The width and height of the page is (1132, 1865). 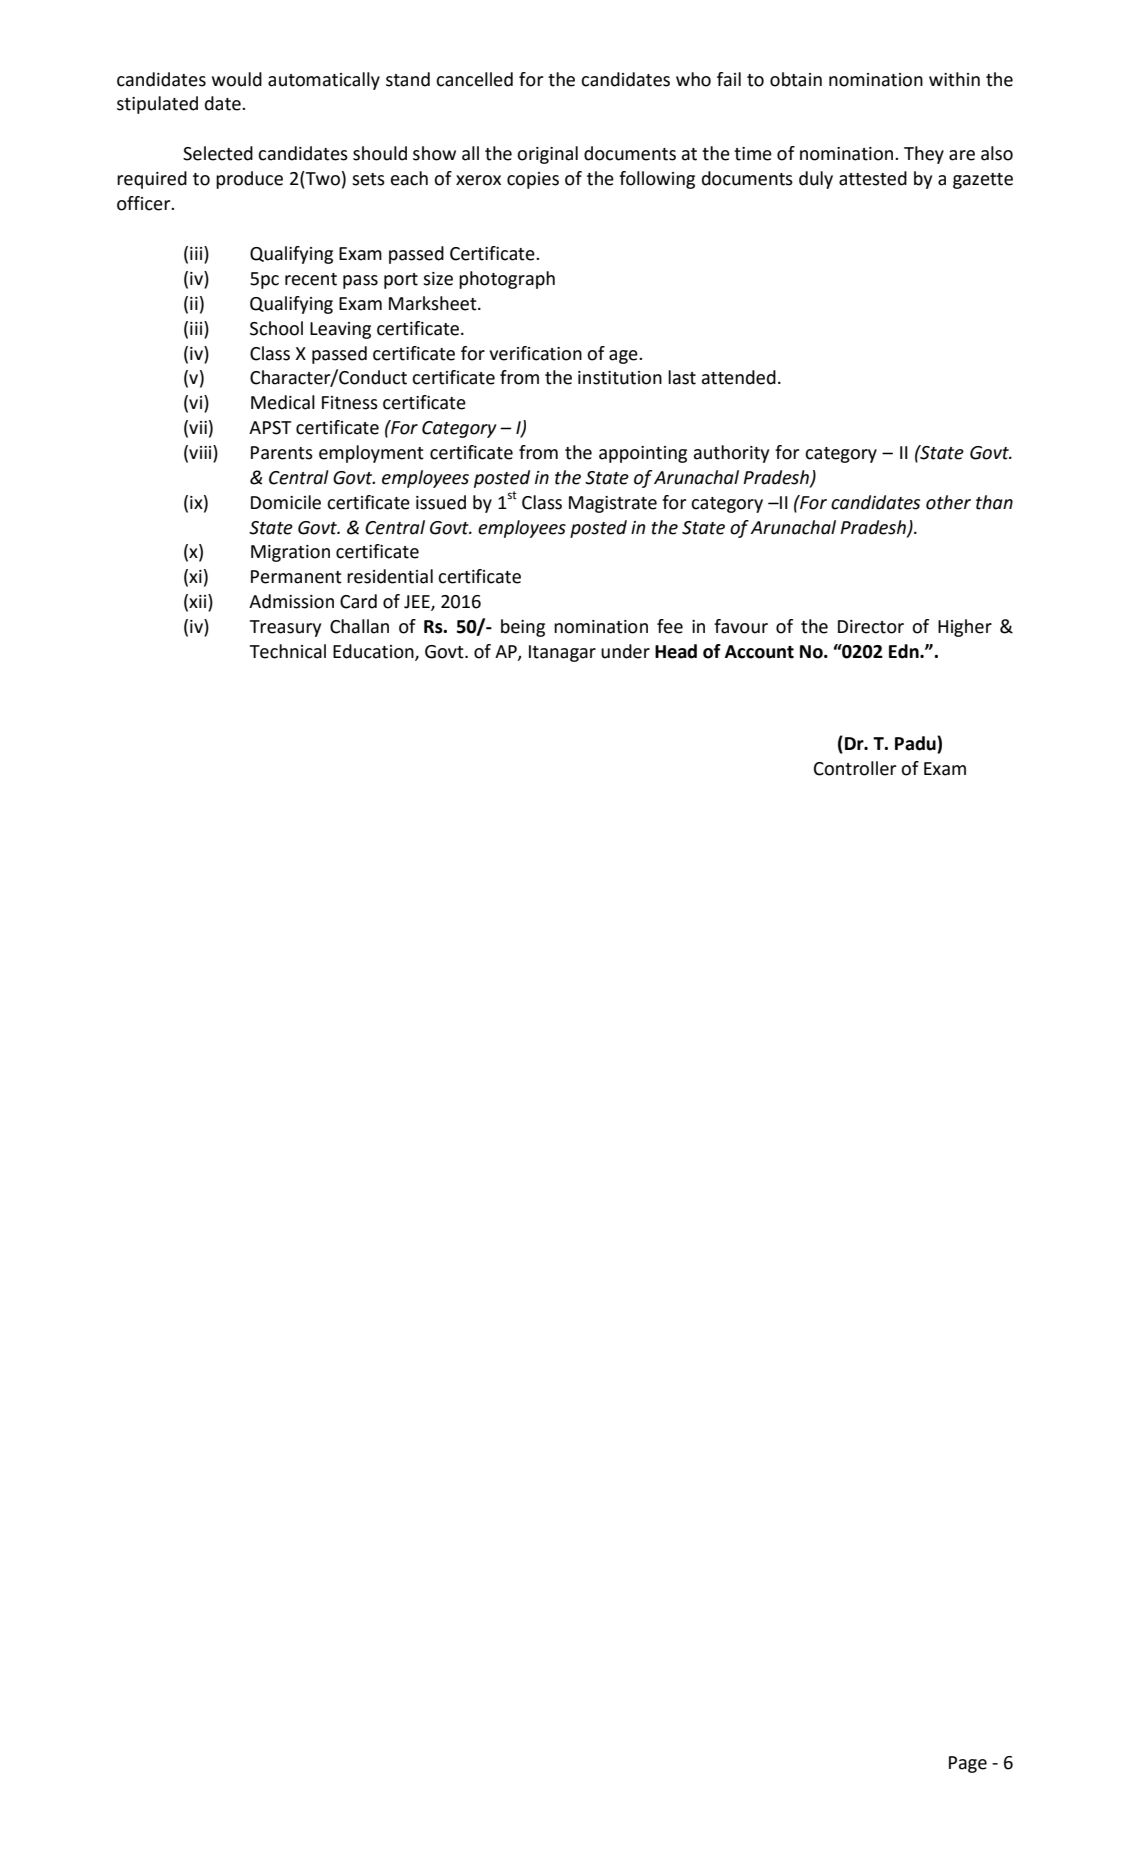 I want to click on Technical, so click(x=288, y=651).
